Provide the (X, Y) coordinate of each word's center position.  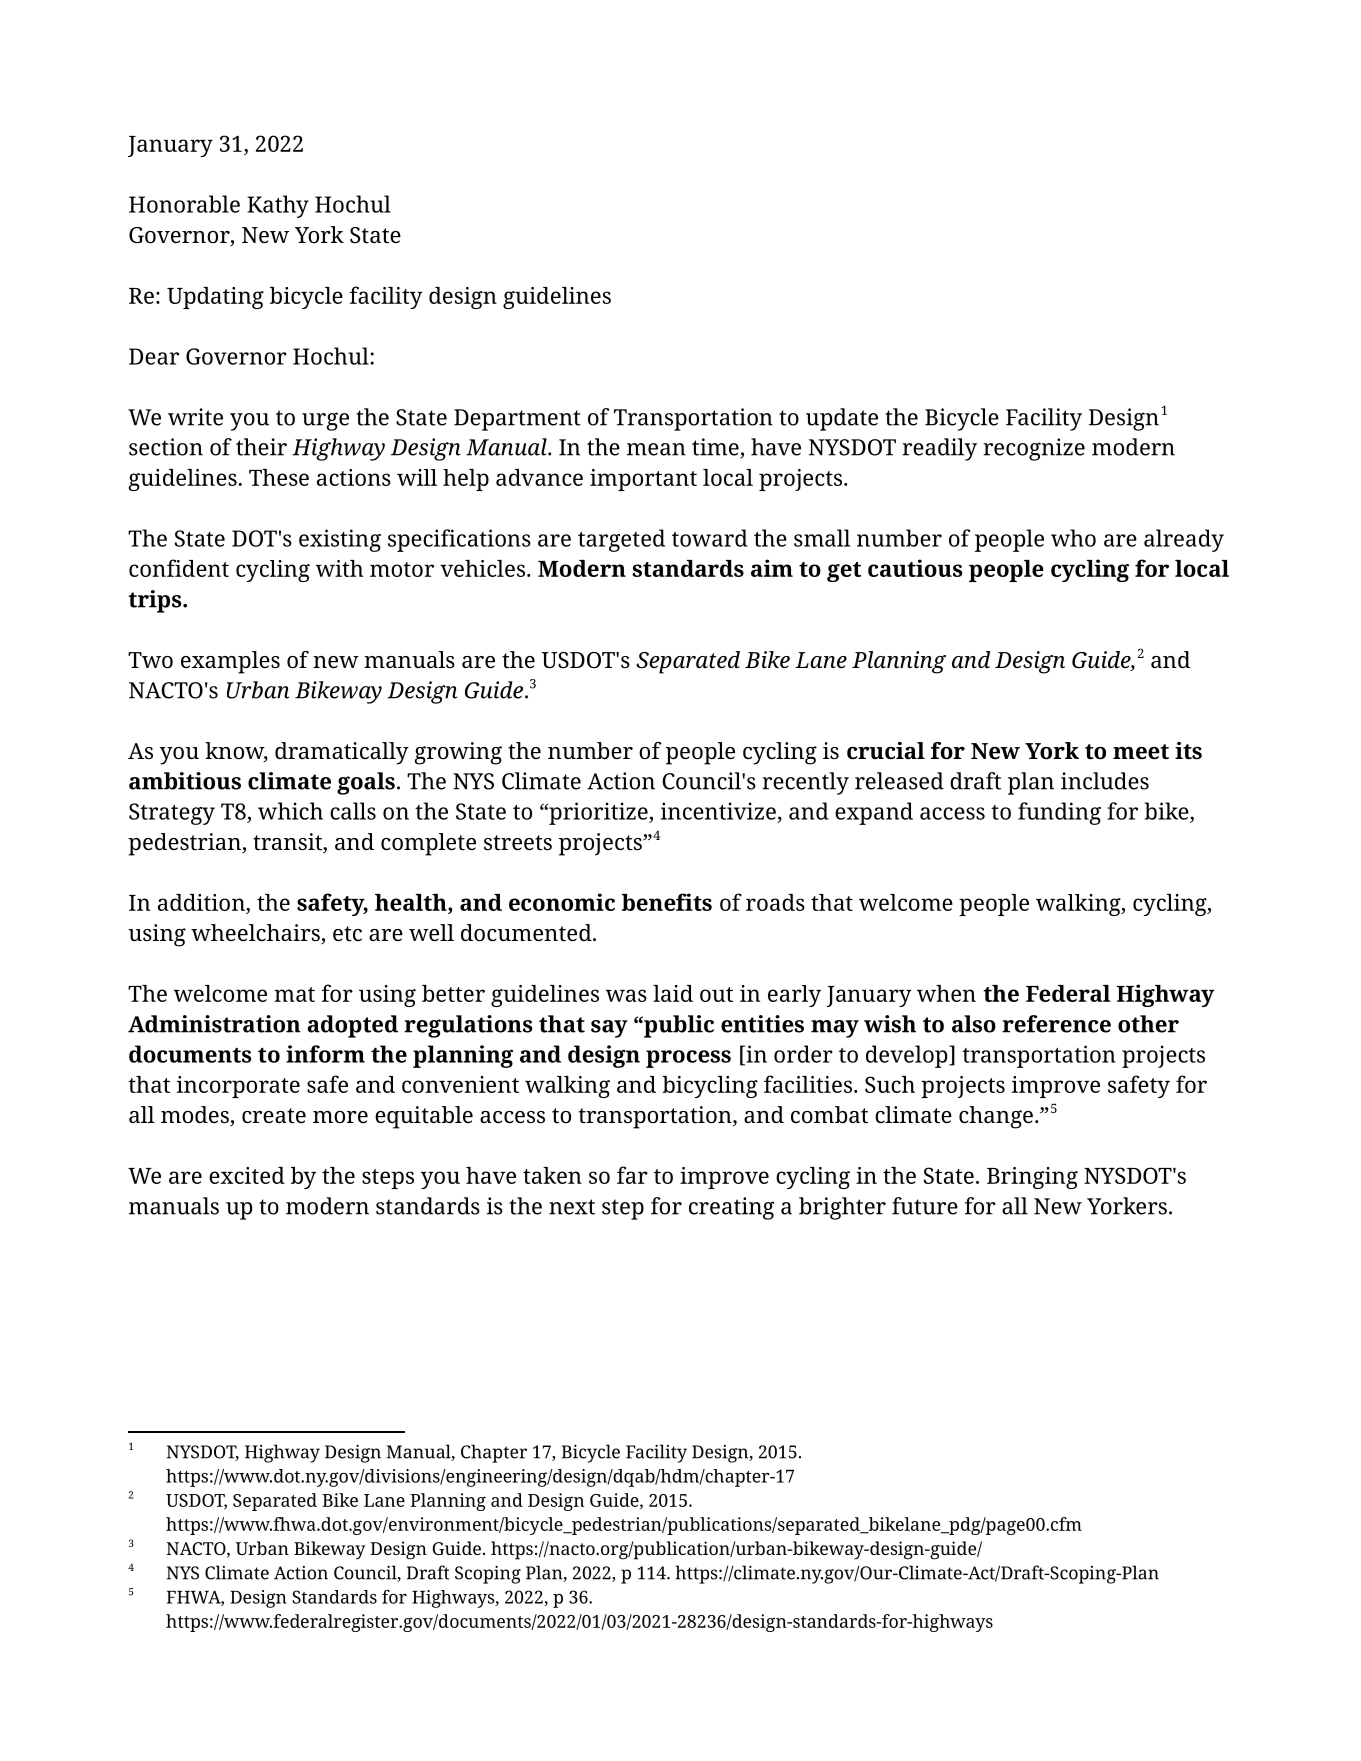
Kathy (278, 206)
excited (247, 1175)
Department (517, 420)
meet (1141, 752)
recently (806, 783)
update (842, 419)
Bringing (1032, 1178)
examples (230, 662)
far (632, 1175)
